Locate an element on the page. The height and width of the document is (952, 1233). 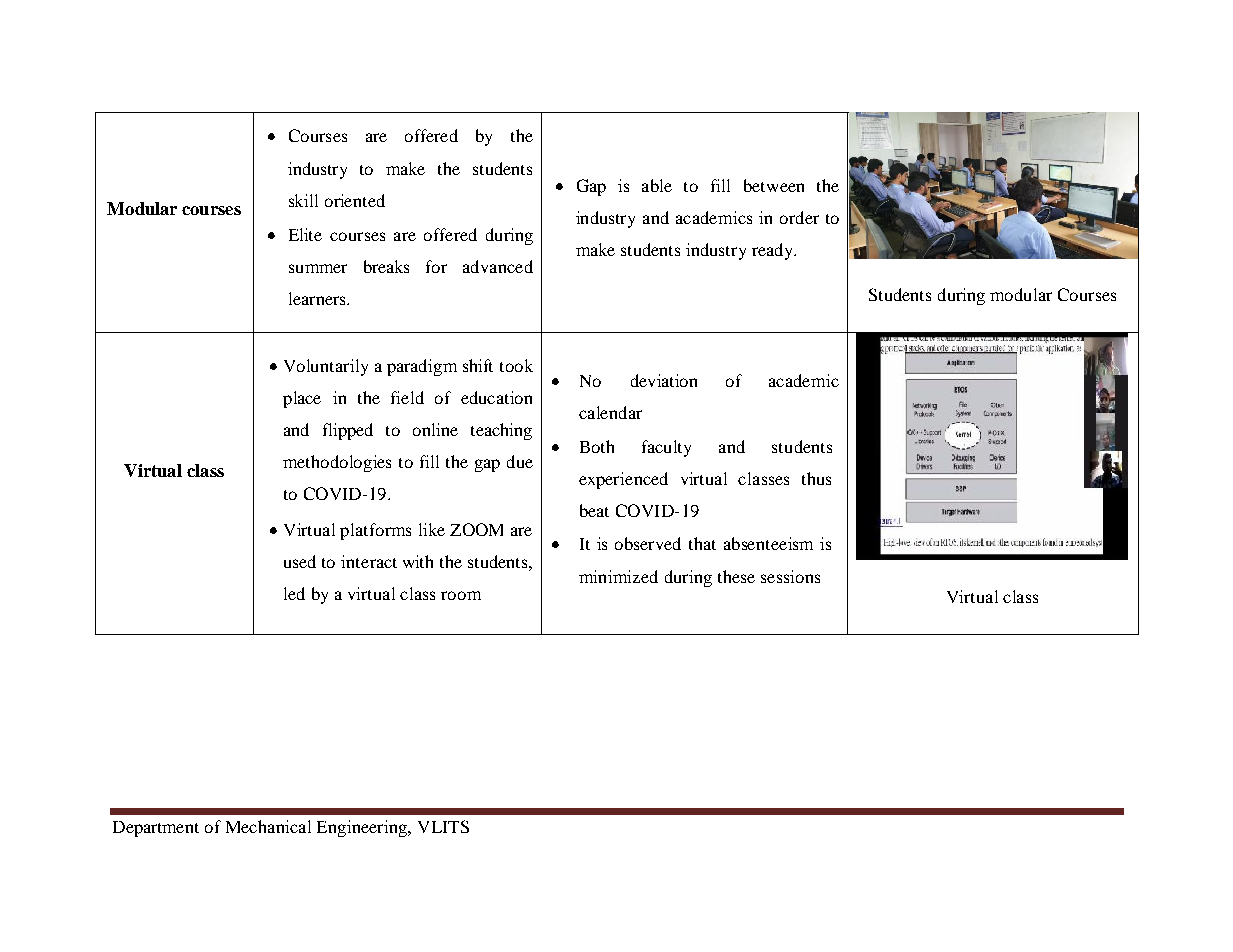
skill is located at coordinates (303, 200).
